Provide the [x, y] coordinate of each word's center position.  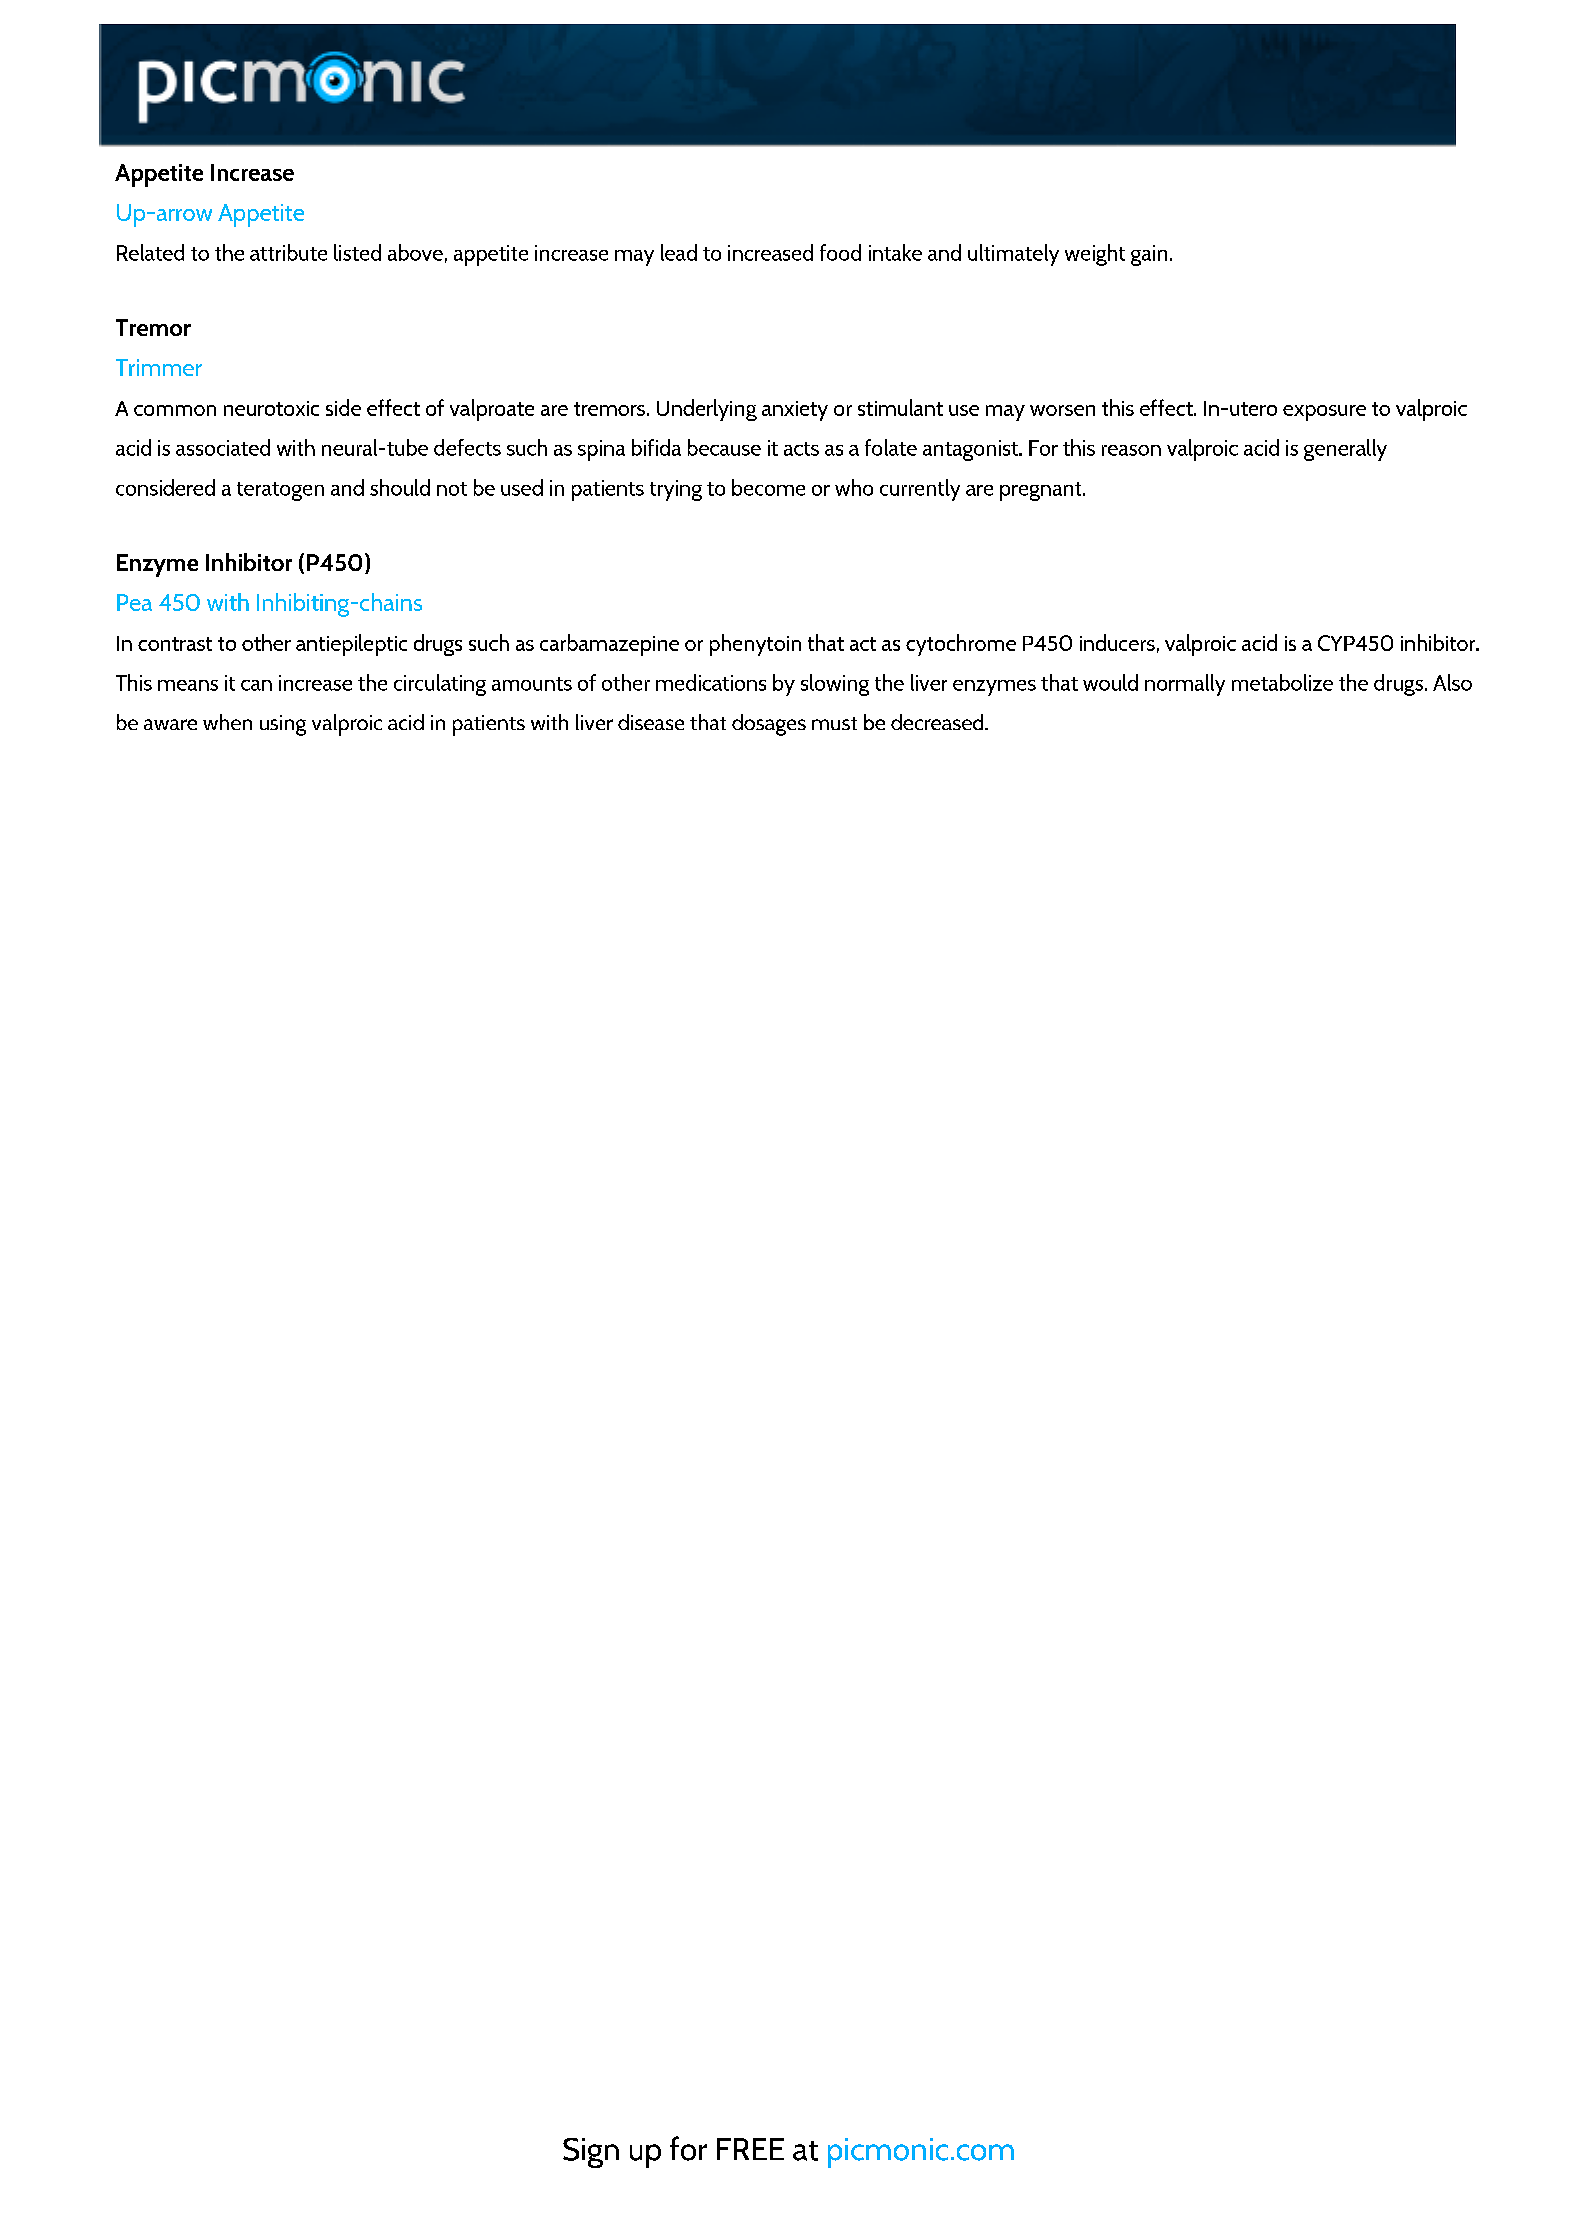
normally [1185, 685]
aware [170, 724]
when [227, 722]
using [283, 725]
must [834, 723]
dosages [769, 725]
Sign [591, 2153]
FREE [750, 2149]
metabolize [1282, 682]
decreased [938, 722]
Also [1452, 682]
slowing [835, 685]
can [256, 685]
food [840, 252]
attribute [288, 252]
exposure [1324, 413]
